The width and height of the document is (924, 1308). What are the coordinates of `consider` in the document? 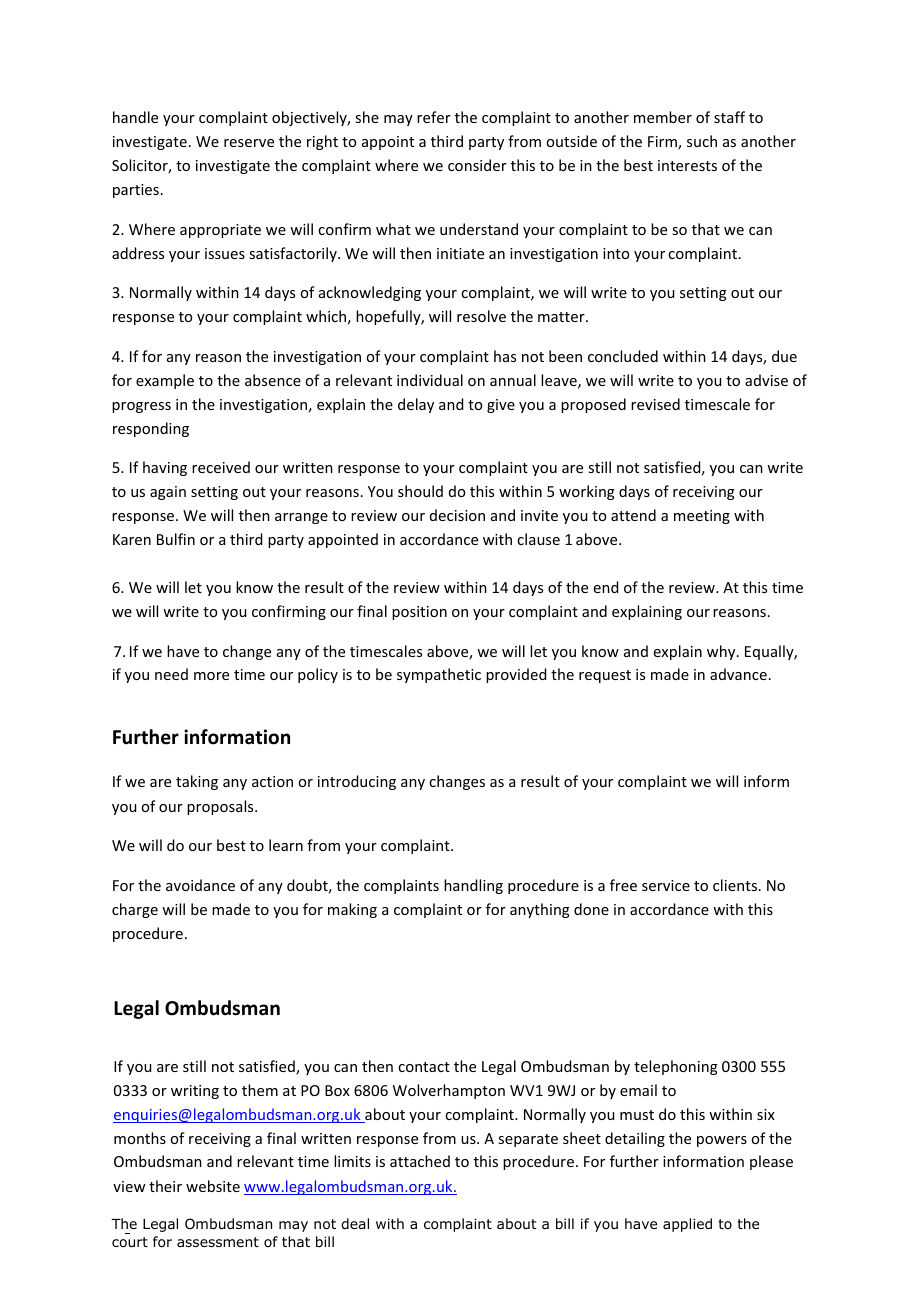 It's located at (477, 165).
